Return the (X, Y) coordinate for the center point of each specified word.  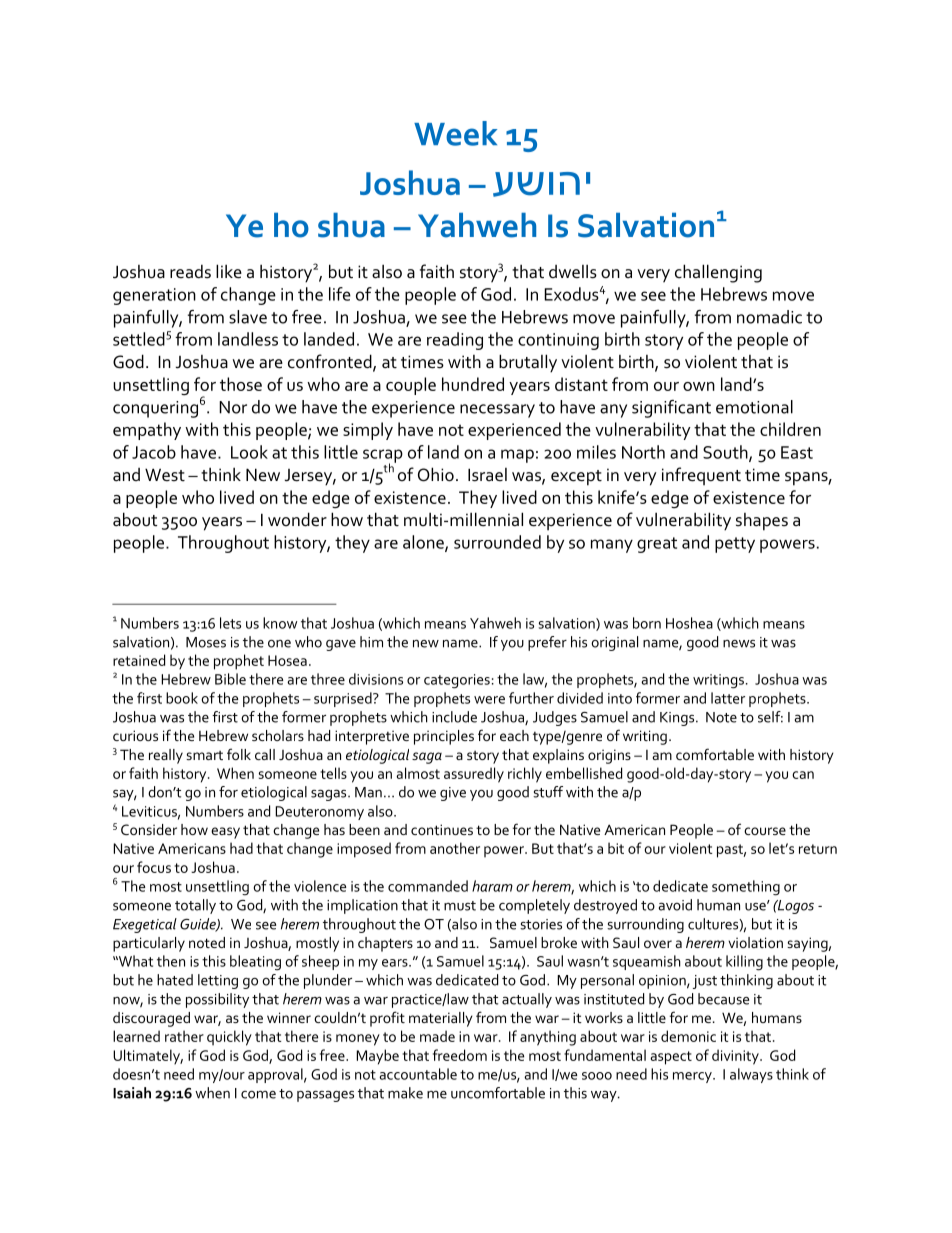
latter (728, 698)
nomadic (769, 317)
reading (455, 341)
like (229, 271)
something (746, 888)
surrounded (497, 542)
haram (492, 886)
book (182, 698)
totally (195, 906)
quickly (229, 1038)
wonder (297, 519)
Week (455, 133)
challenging (718, 273)
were (489, 700)
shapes (762, 522)
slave (248, 317)
